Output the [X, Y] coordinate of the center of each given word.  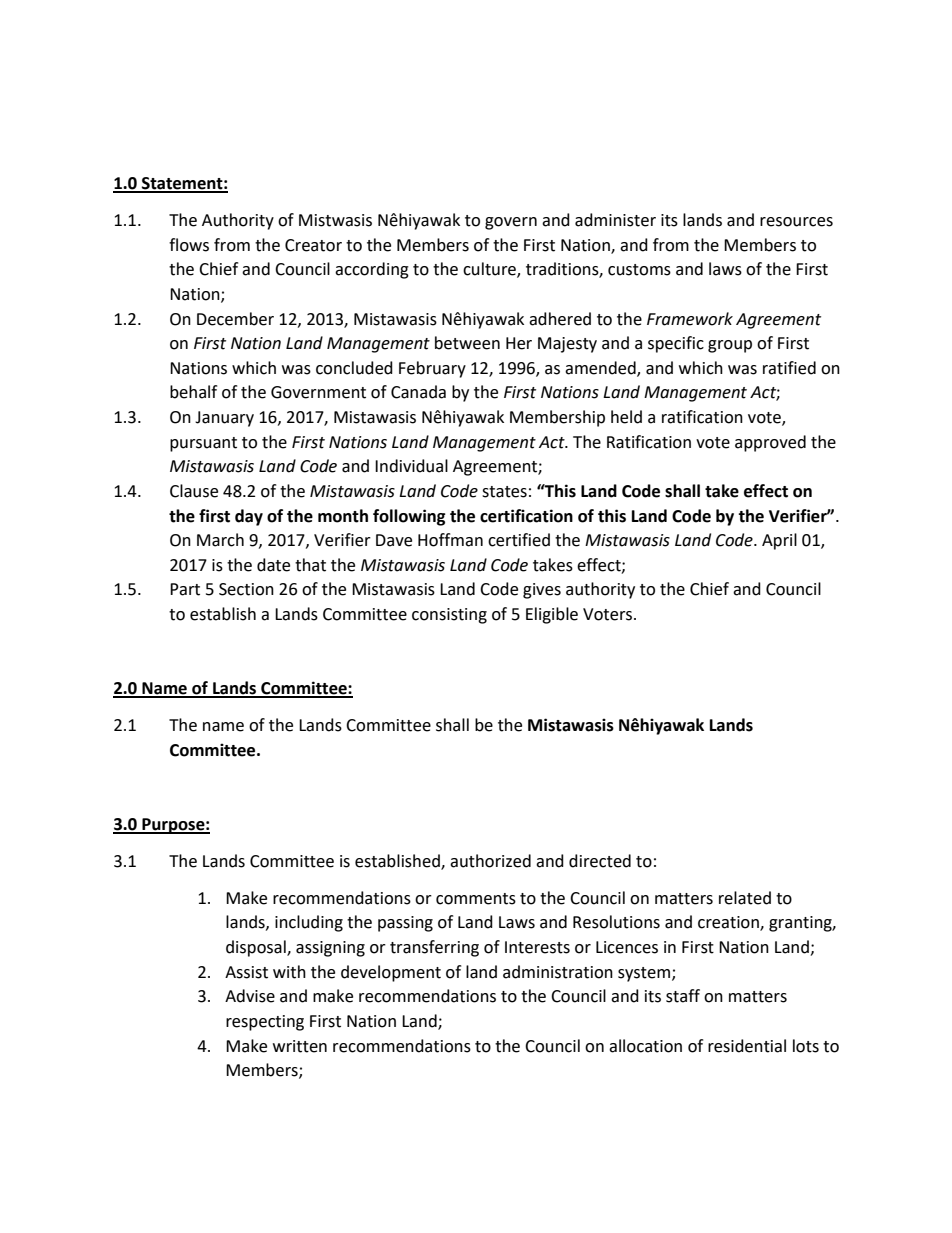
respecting [265, 1023]
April [779, 541]
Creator [313, 245]
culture [490, 270]
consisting [449, 616]
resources [796, 222]
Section [246, 589]
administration [558, 972]
